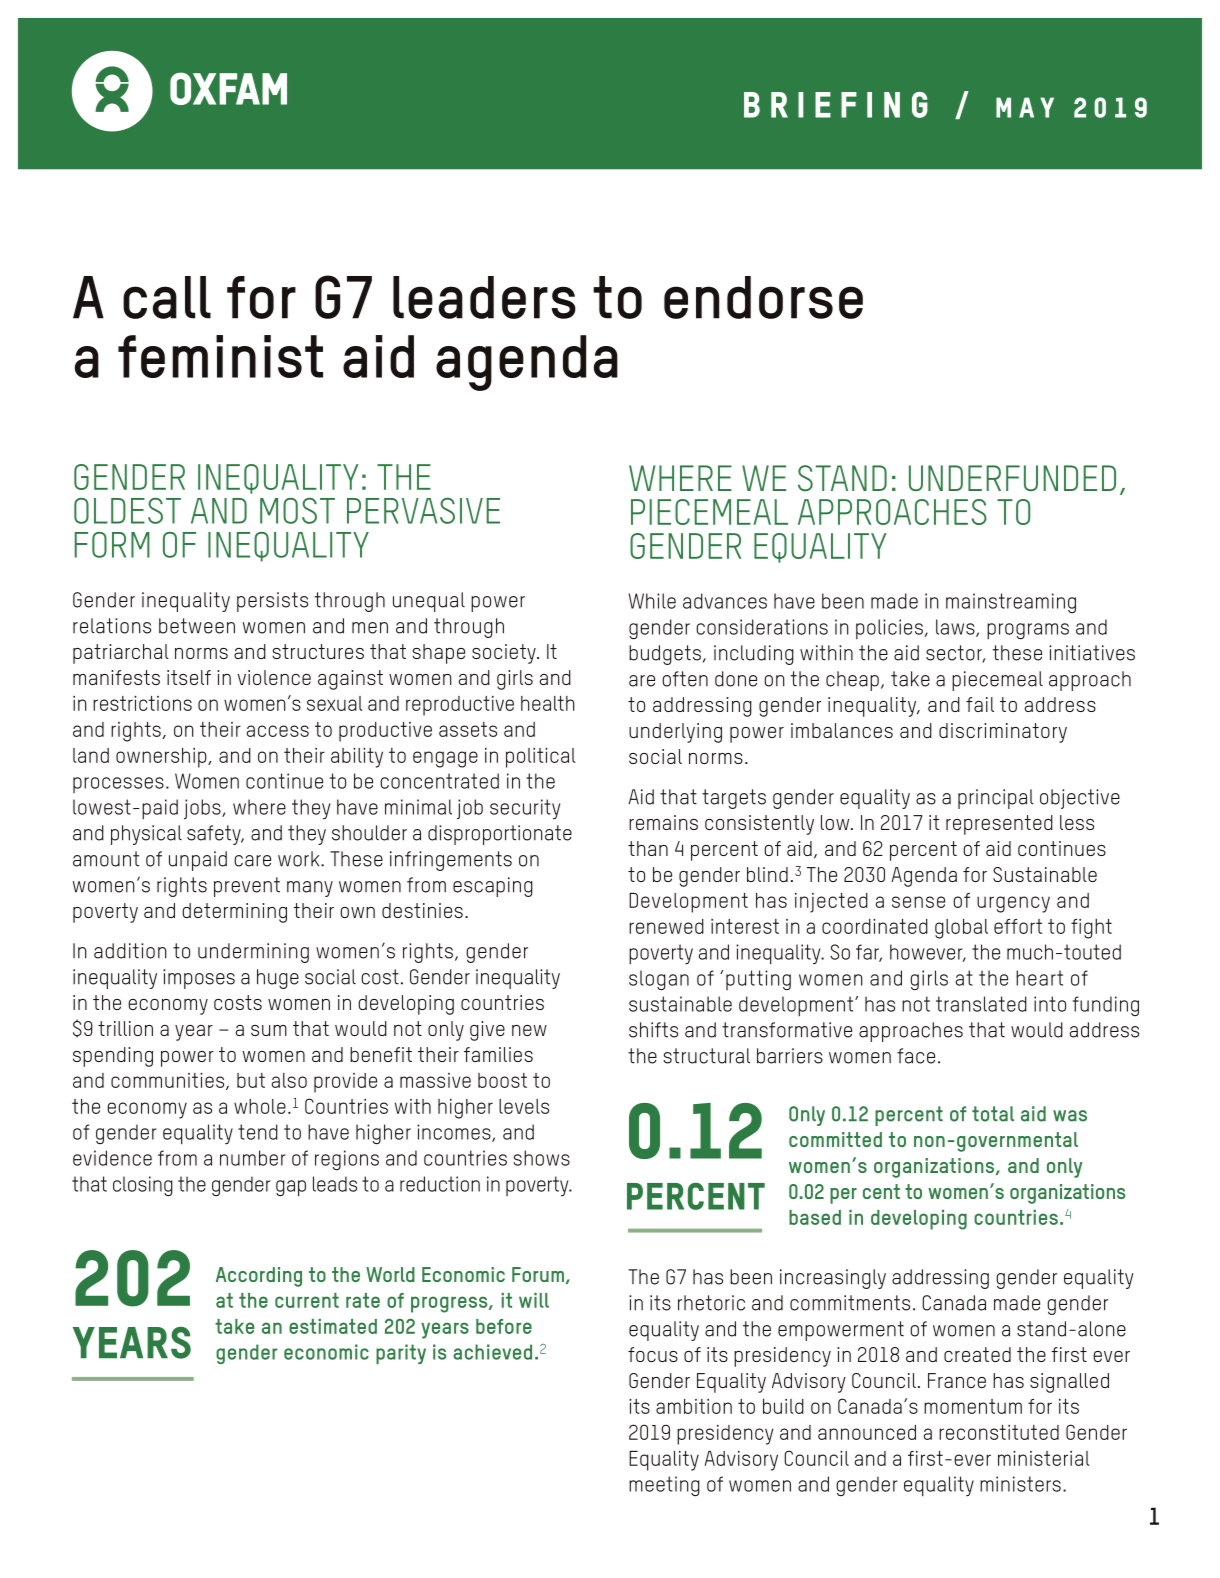 The width and height of the page is (1220, 1578). I want to click on call, so click(167, 297).
